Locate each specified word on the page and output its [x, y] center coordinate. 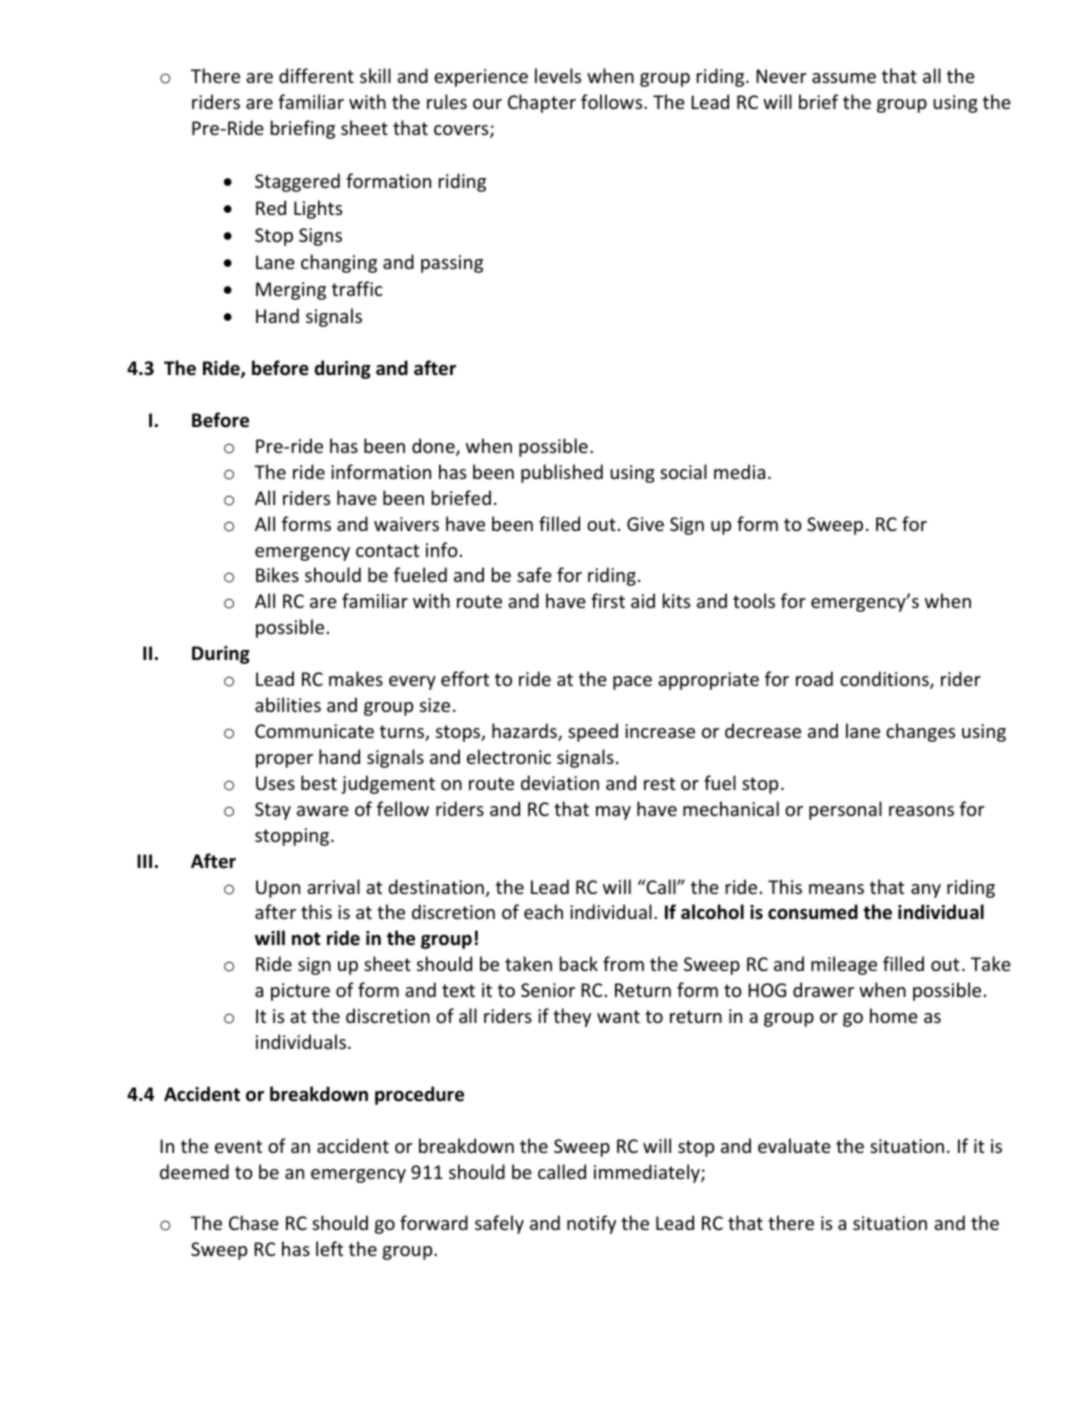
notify [591, 1224]
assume [844, 78]
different [316, 75]
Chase [254, 1222]
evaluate [794, 1145]
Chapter [542, 103]
